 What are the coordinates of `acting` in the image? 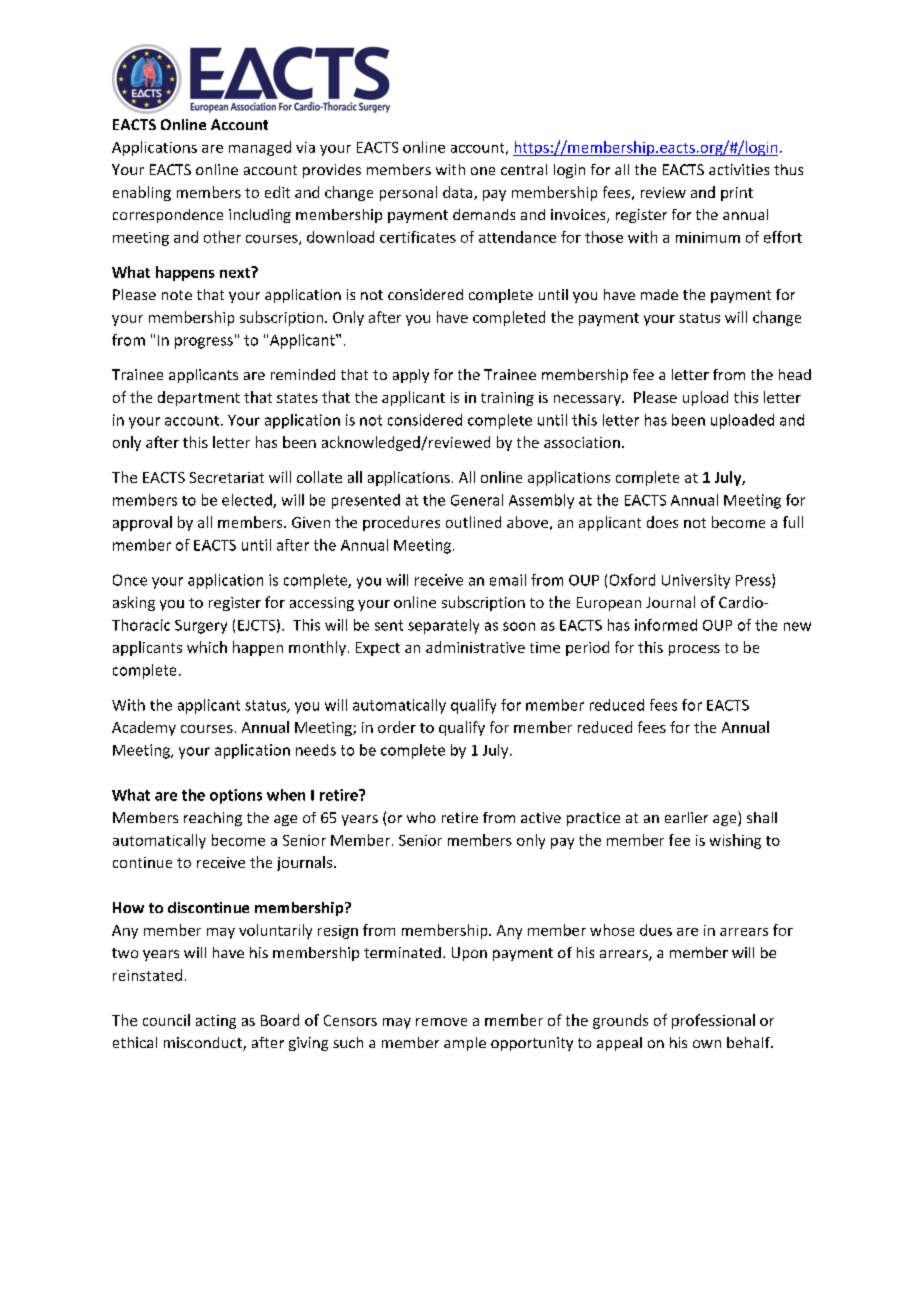 It's located at (216, 1022).
